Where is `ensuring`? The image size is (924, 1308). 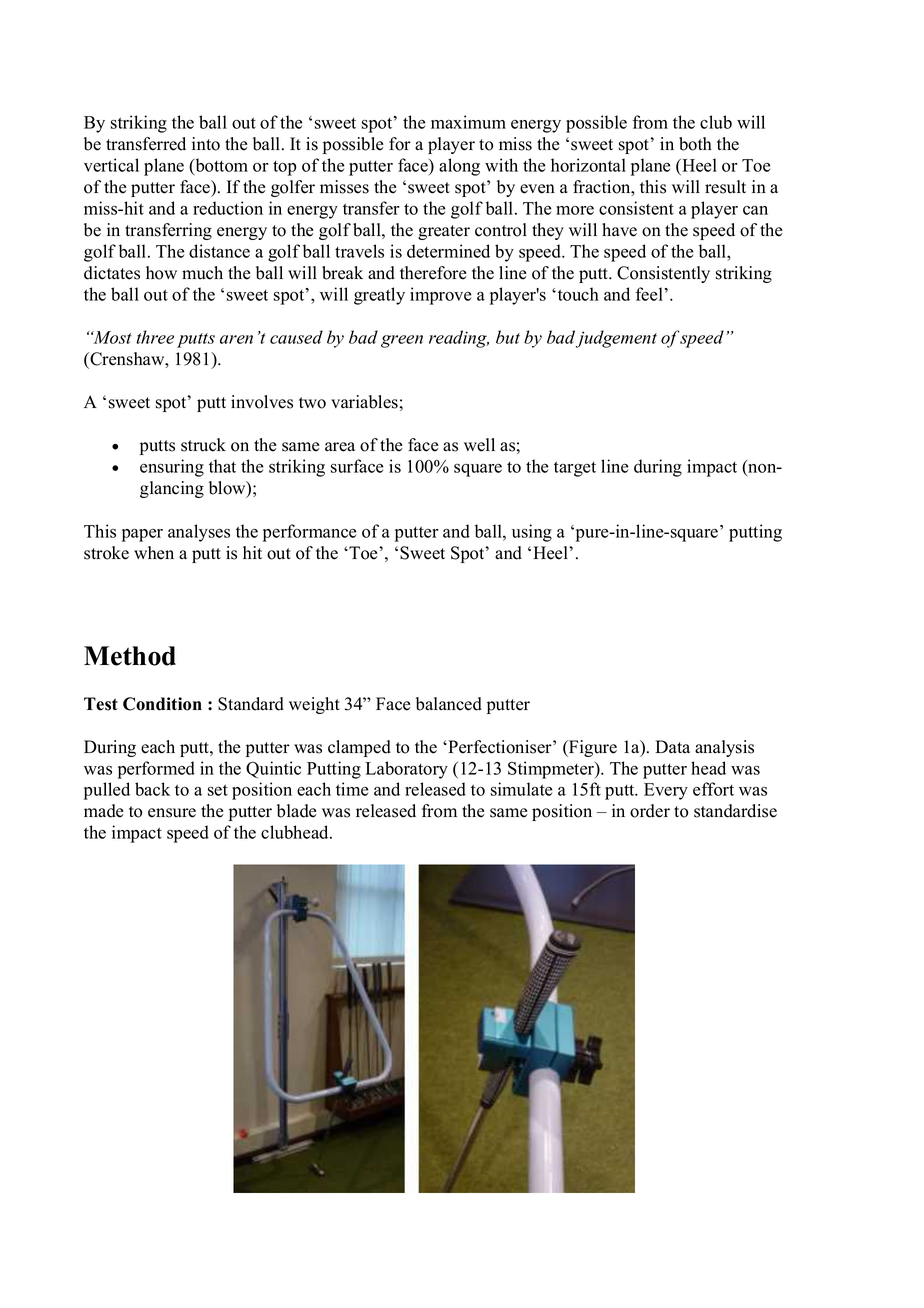
ensuring is located at coordinates (172, 468).
